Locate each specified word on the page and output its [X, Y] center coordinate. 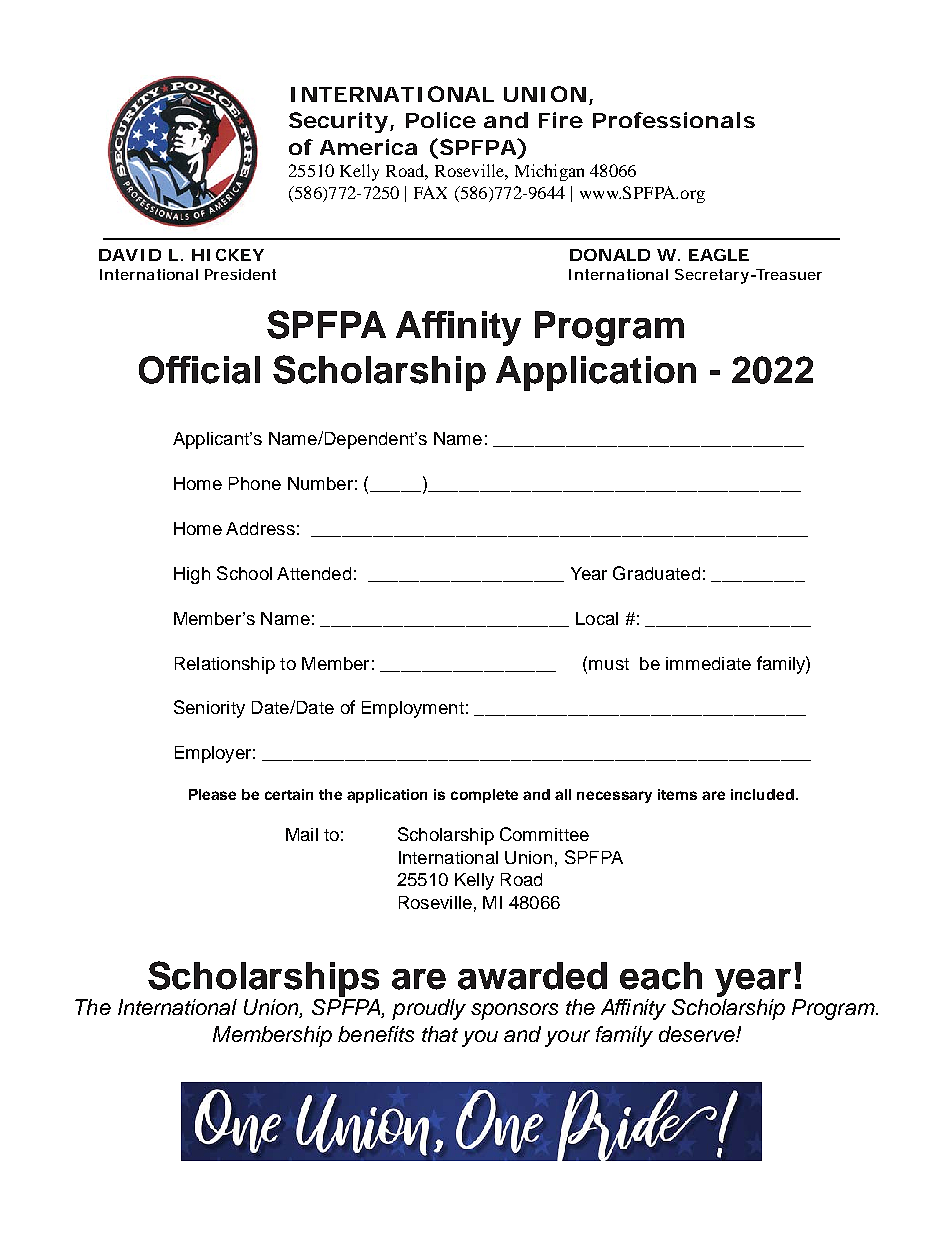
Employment [413, 709]
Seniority [209, 709]
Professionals [674, 120]
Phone [255, 483]
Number [320, 483]
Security [338, 122]
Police [441, 120]
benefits [376, 1034]
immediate [708, 663]
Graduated [656, 573]
